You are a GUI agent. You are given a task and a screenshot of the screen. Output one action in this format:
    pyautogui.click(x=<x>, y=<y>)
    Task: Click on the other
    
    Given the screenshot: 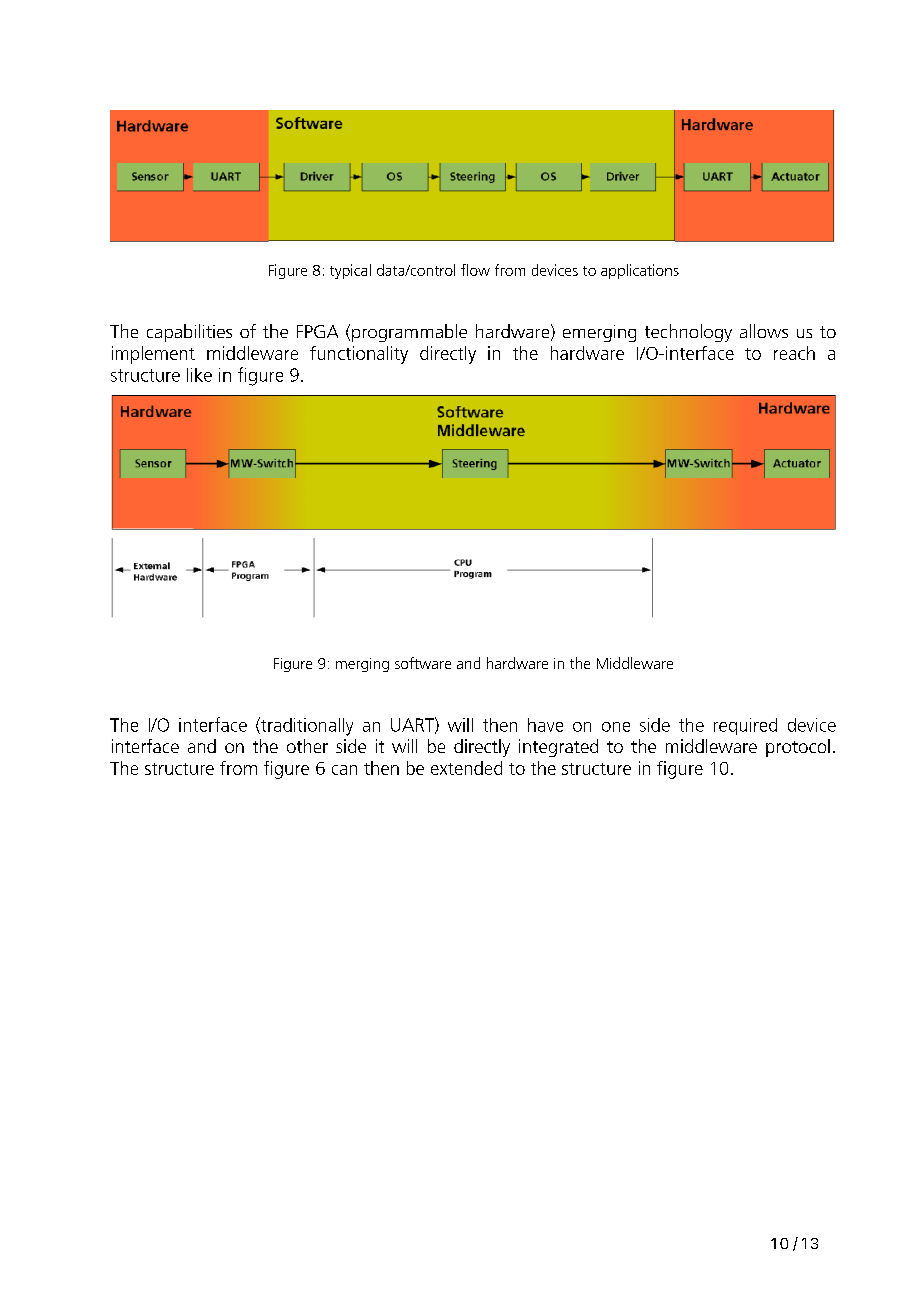 What is the action you would take?
    pyautogui.click(x=307, y=746)
